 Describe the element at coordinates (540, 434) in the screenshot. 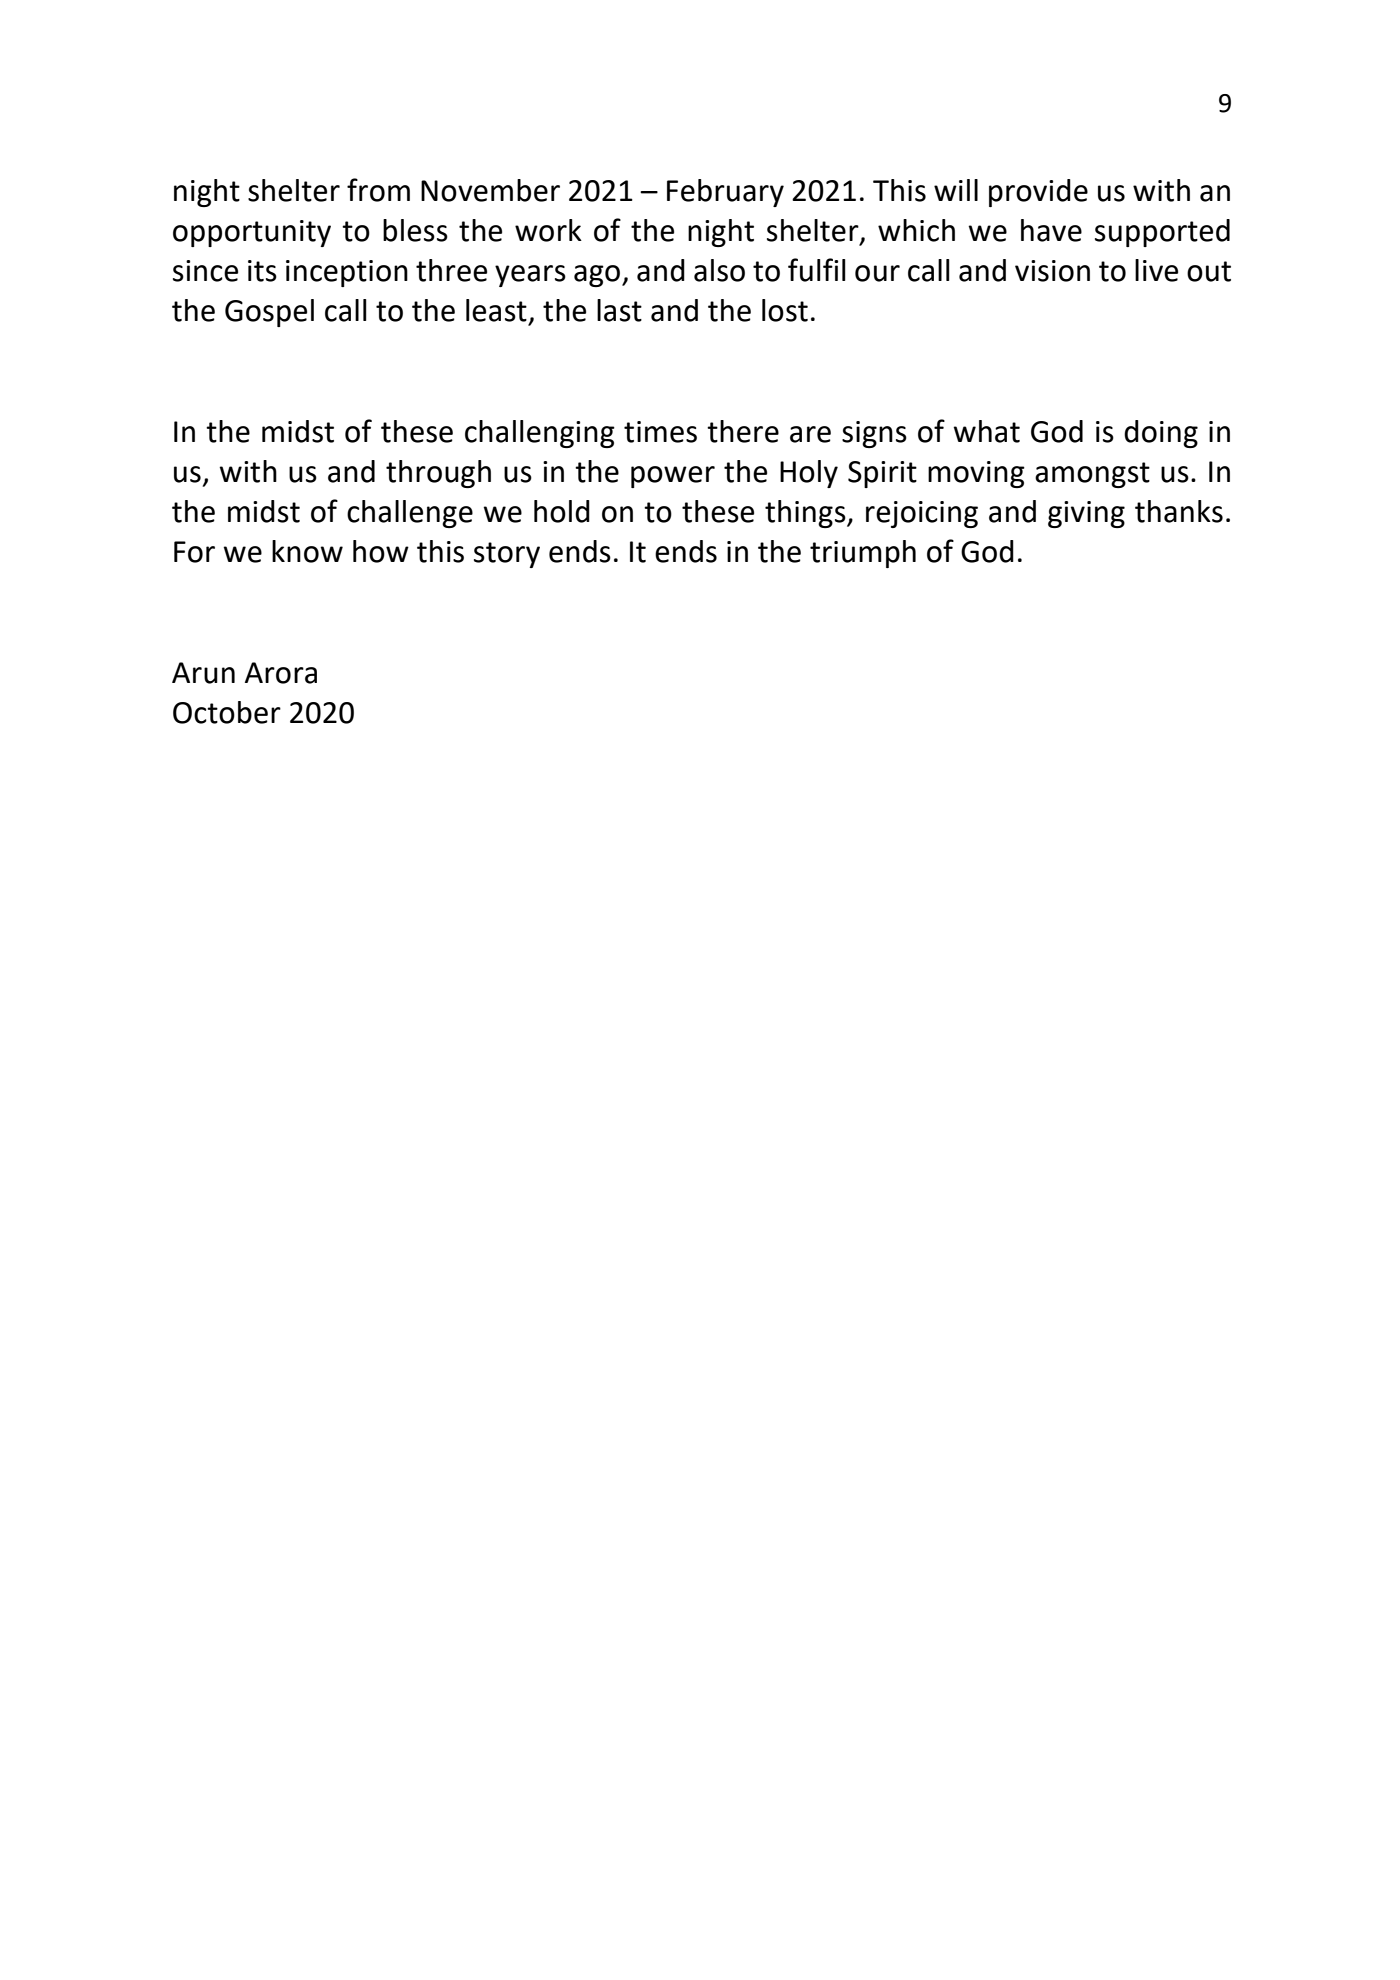

I see `challenging` at that location.
